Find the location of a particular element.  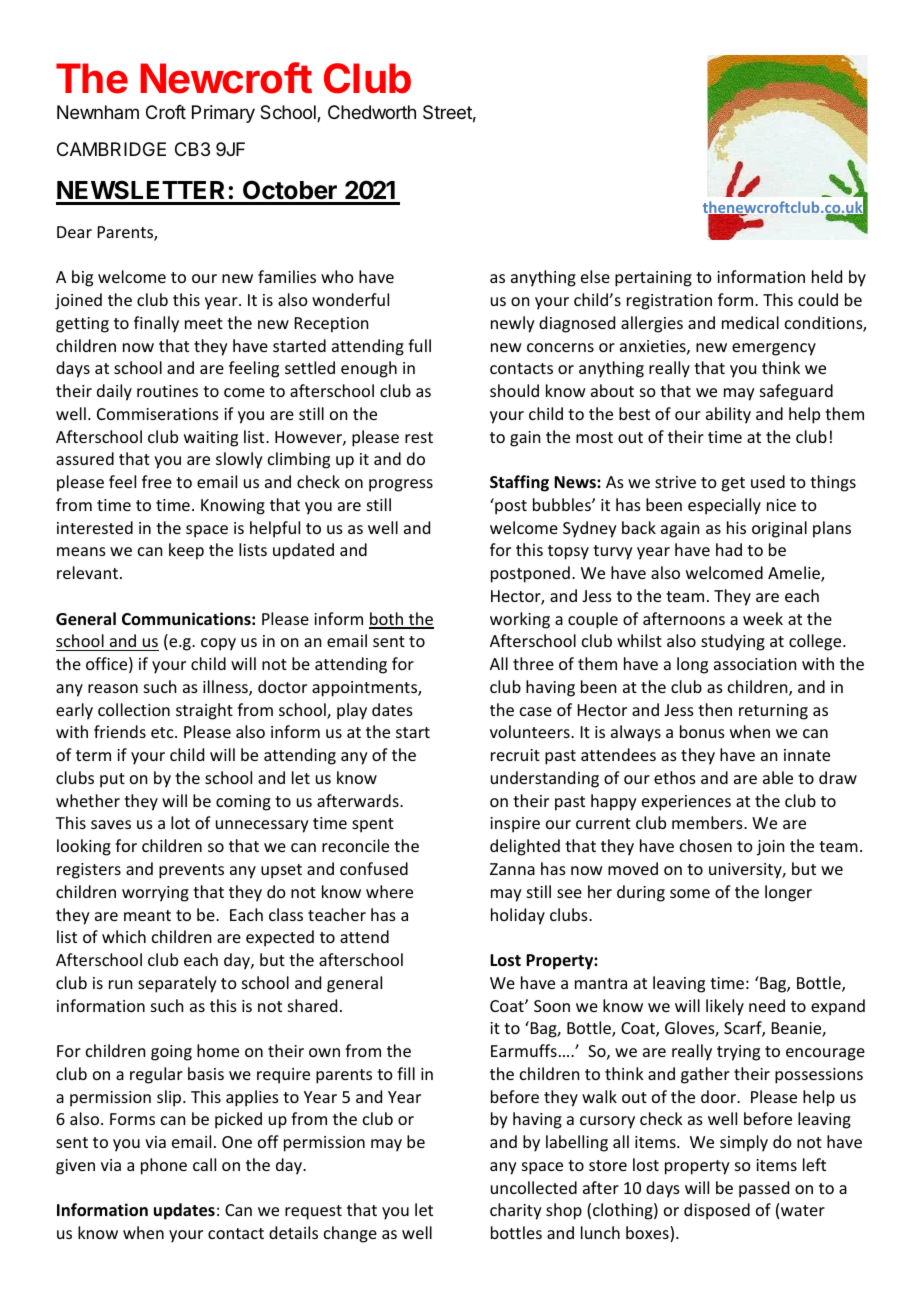

Chedworth is located at coordinates (372, 112).
